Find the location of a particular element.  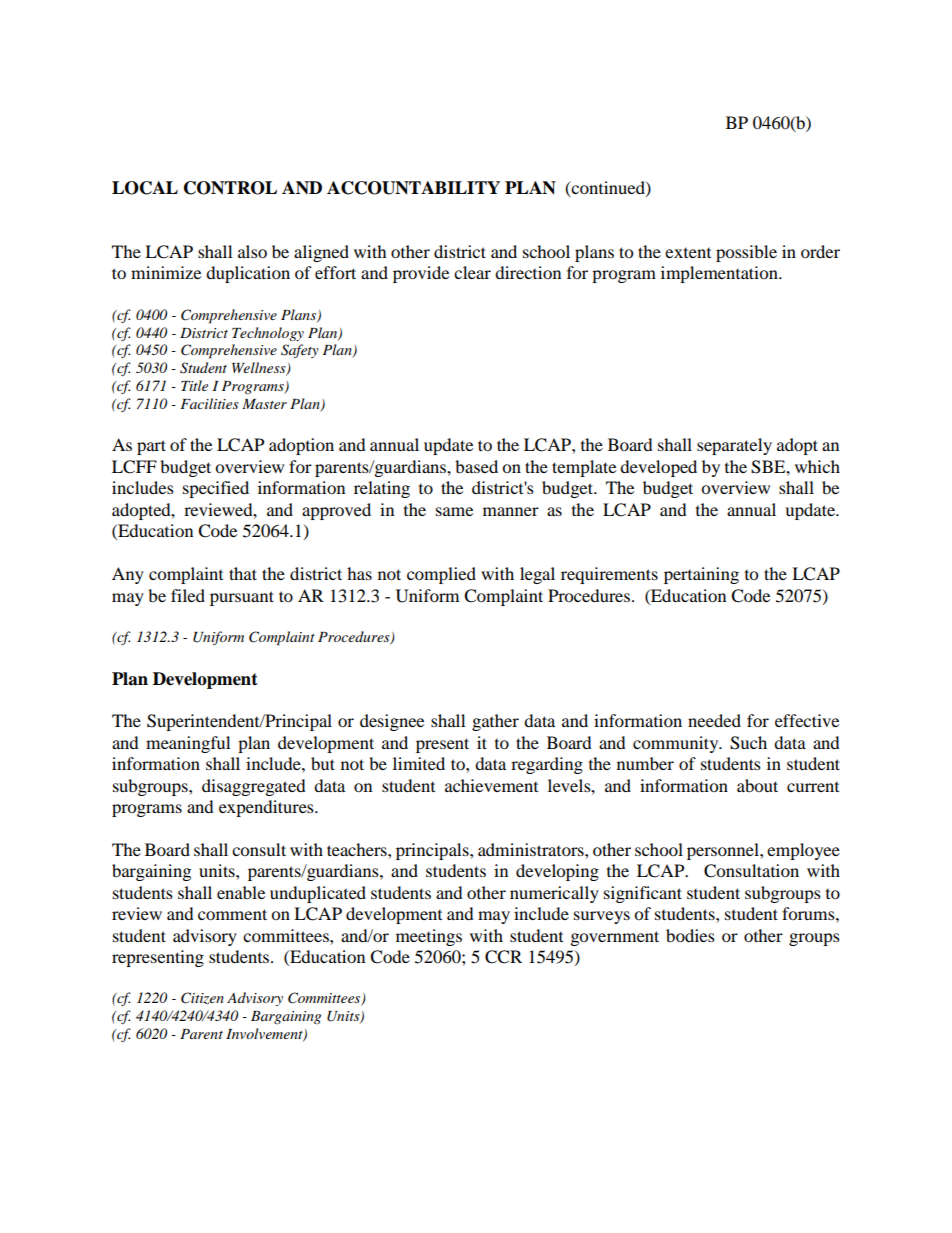

filed is located at coordinates (188, 595).
